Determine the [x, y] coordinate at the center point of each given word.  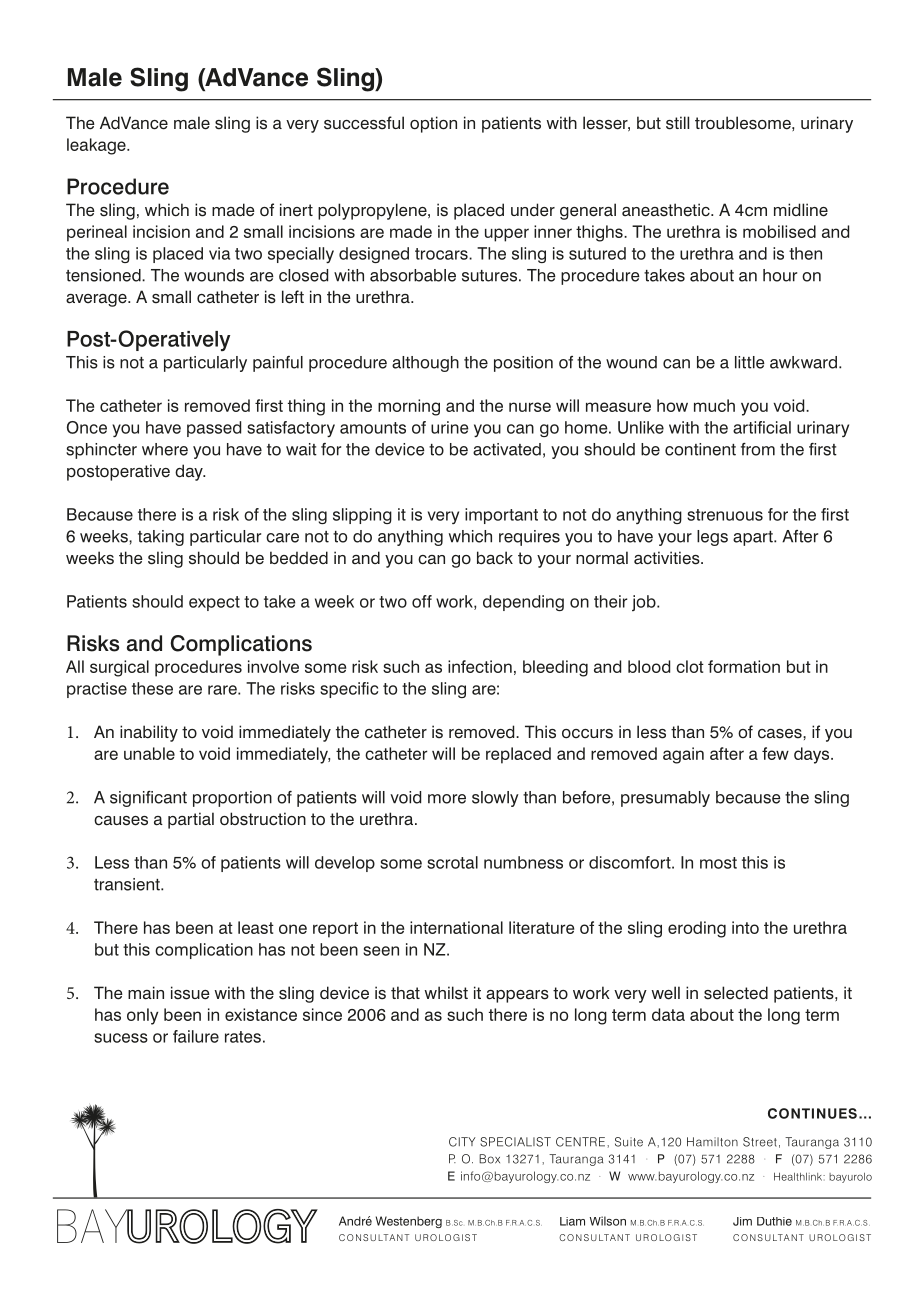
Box [489, 1159]
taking [161, 538]
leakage [97, 146]
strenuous [725, 515]
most [718, 863]
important [501, 516]
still [677, 123]
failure [196, 1036]
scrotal [452, 862]
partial [191, 820]
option [433, 124]
